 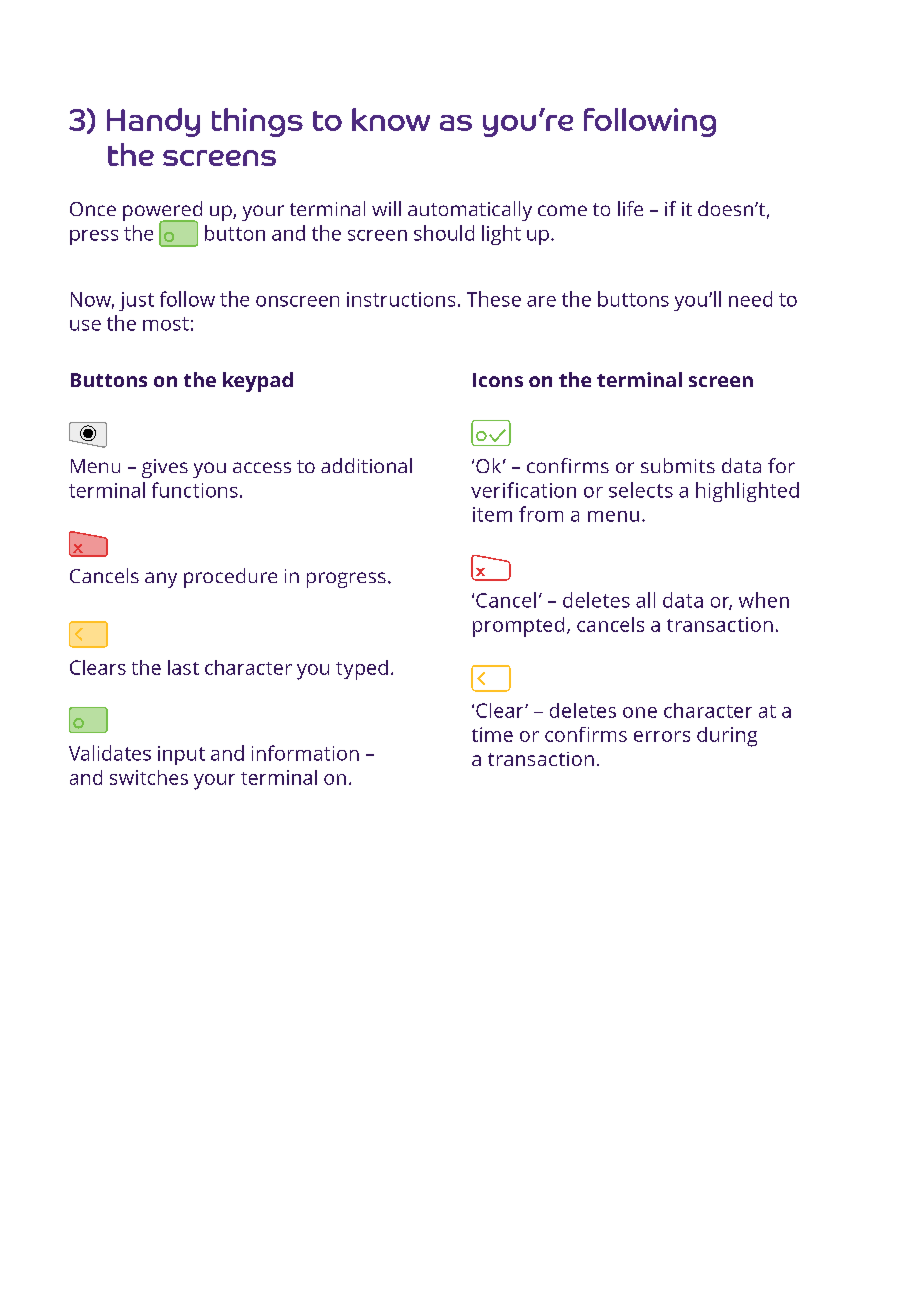 I want to click on need, so click(x=750, y=299).
